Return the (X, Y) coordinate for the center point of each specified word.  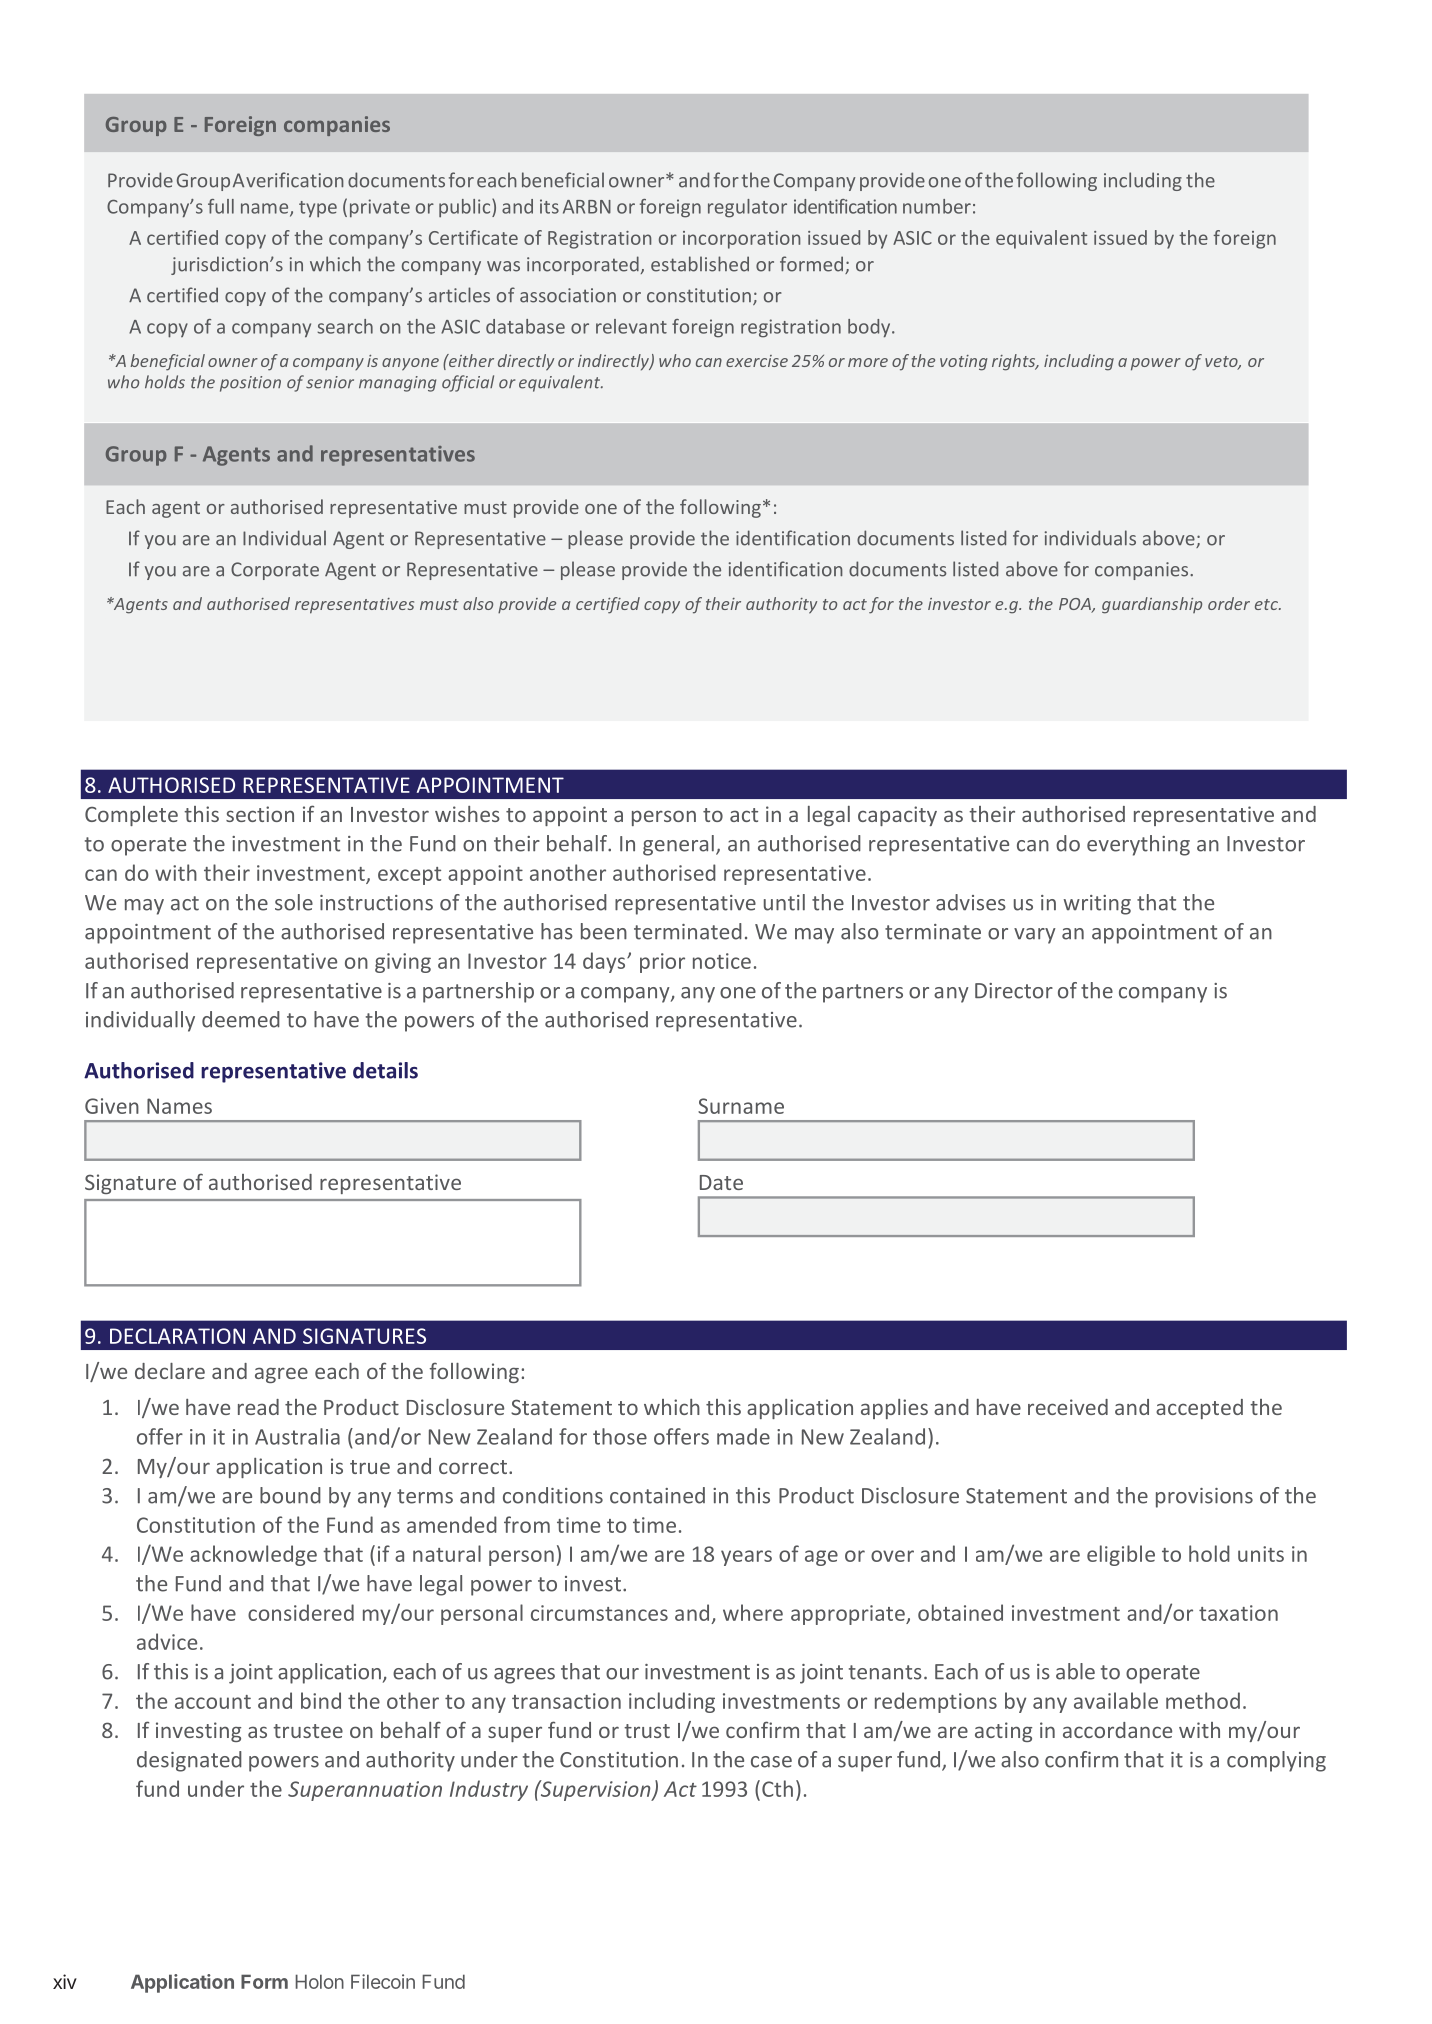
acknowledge (253, 1555)
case (771, 1762)
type (318, 209)
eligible (1121, 1555)
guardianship (1152, 605)
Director (1014, 991)
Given (112, 1106)
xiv (65, 1981)
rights (1015, 362)
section (260, 814)
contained (657, 1495)
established (700, 264)
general (678, 845)
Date (721, 1182)
